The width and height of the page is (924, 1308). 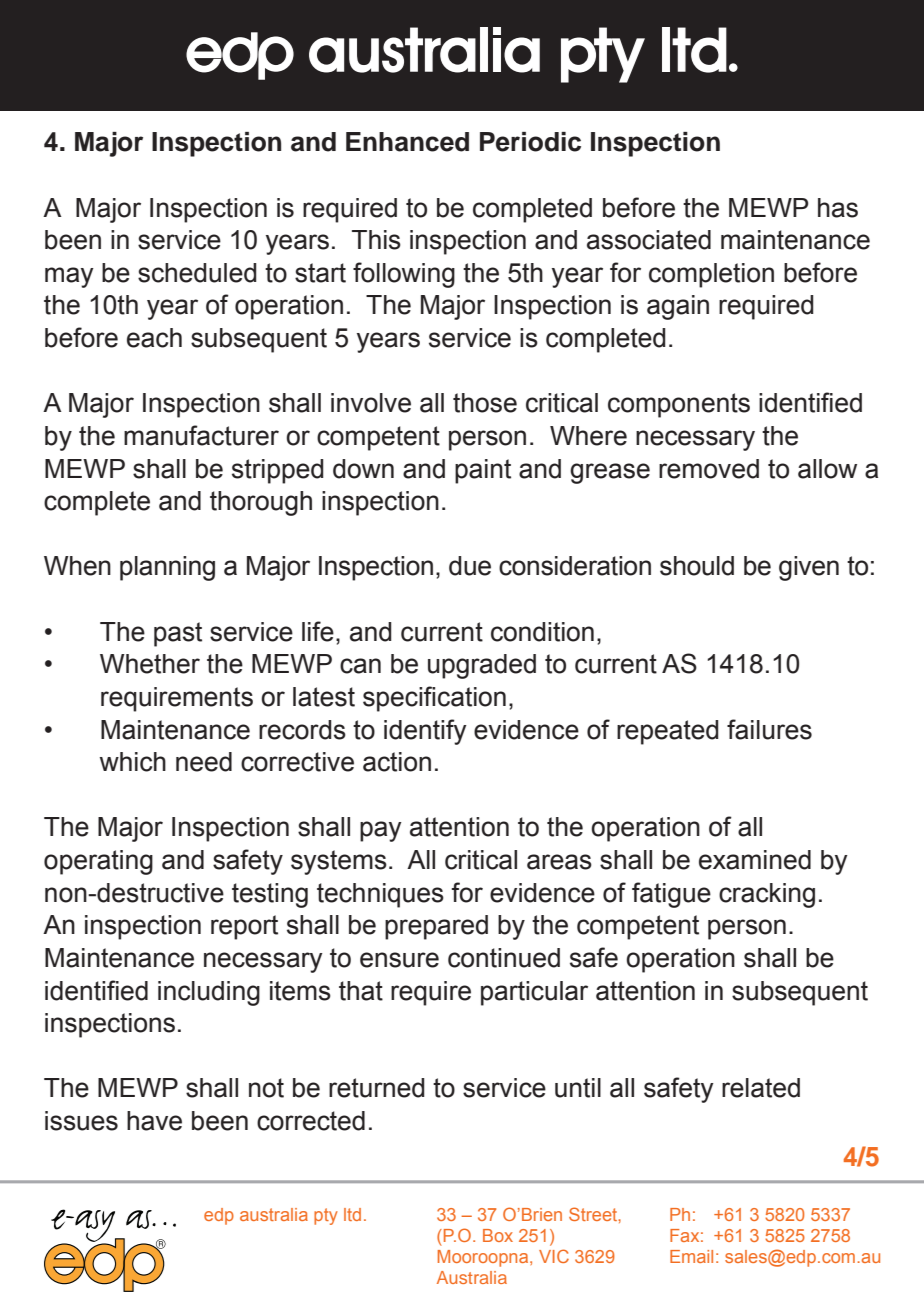 What do you see at coordinates (197, 273) in the page?
I see `scheduled` at bounding box center [197, 273].
